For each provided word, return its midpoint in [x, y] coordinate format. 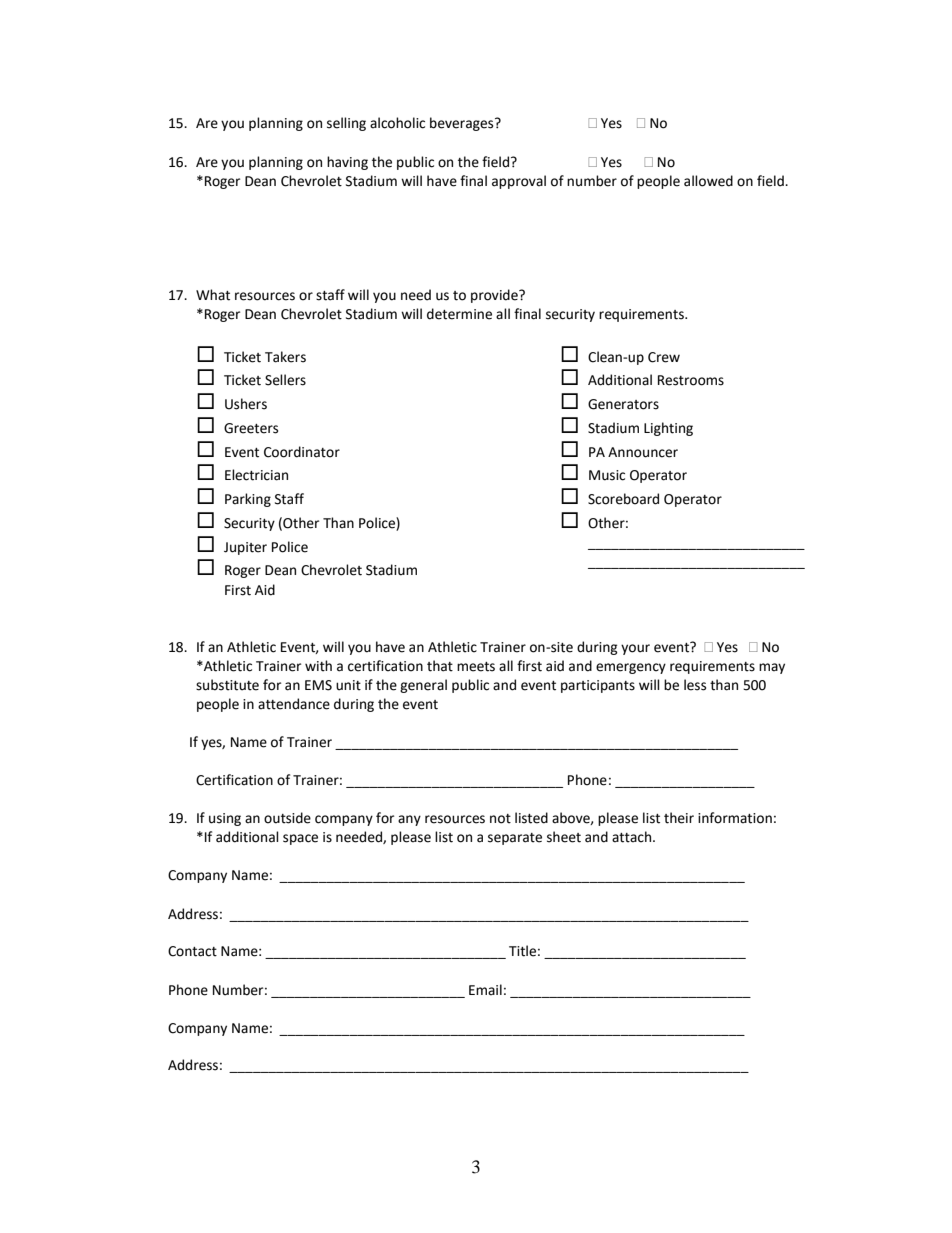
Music [607, 475]
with [318, 666]
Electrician [256, 475]
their [679, 818]
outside [287, 818]
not [500, 819]
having [347, 163]
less [695, 685]
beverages [463, 124]
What [213, 295]
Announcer [643, 452]
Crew [664, 357]
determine [459, 314]
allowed [708, 181]
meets [476, 667]
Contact [192, 951]
